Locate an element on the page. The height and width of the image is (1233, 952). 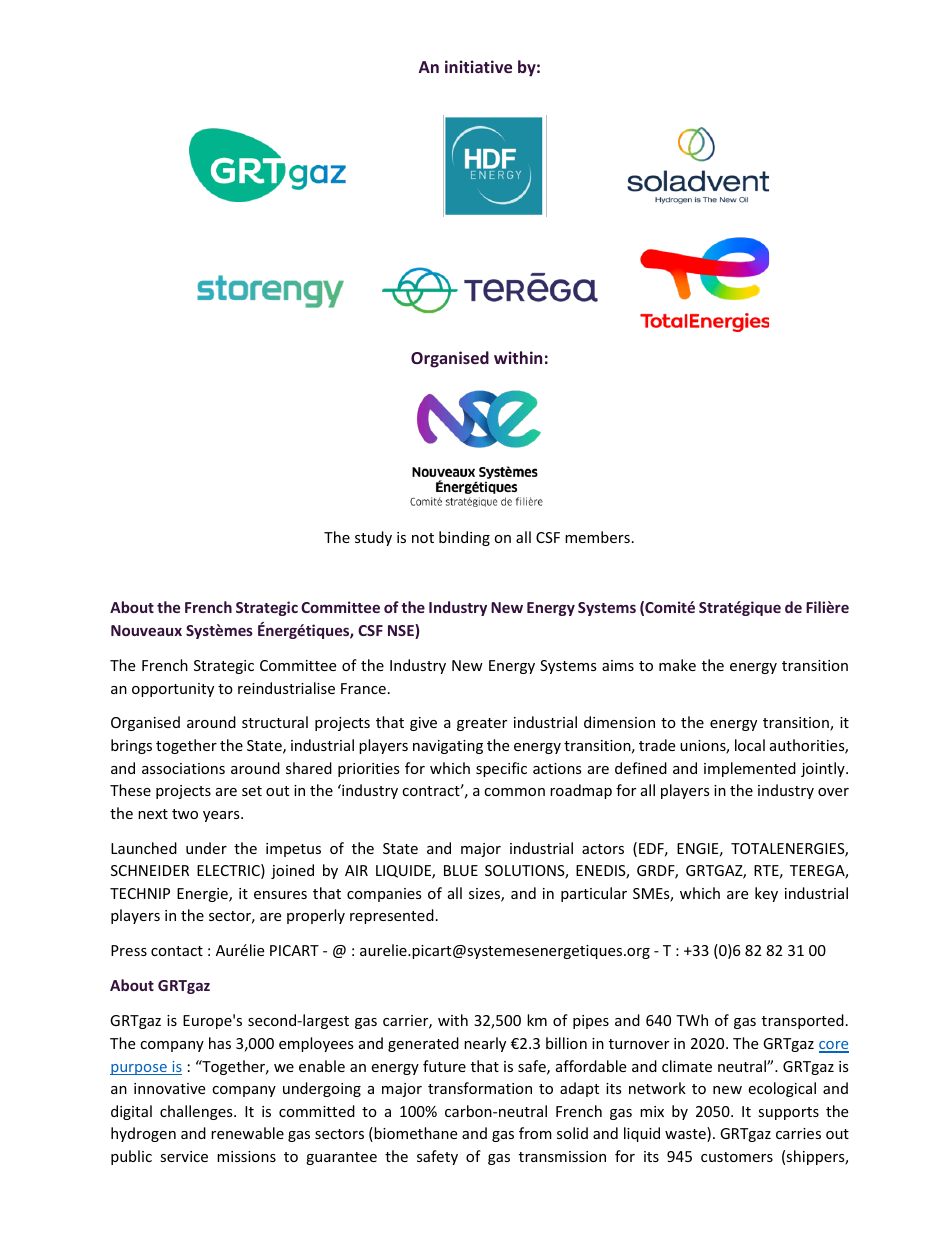
associations is located at coordinates (183, 768).
